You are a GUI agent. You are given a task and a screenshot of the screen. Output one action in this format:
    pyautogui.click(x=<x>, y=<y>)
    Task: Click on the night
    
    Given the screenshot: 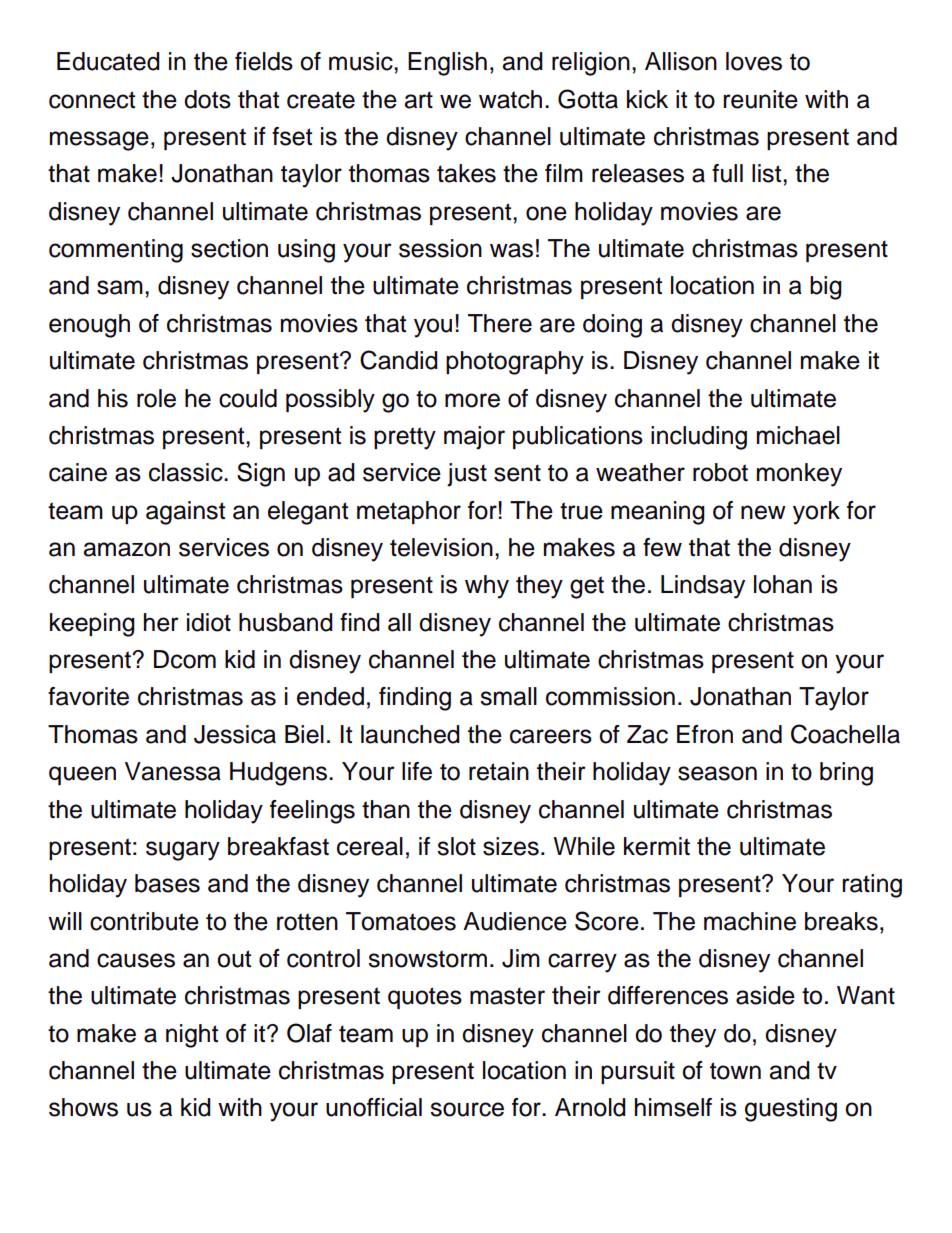 What is the action you would take?
    pyautogui.click(x=192, y=1036)
